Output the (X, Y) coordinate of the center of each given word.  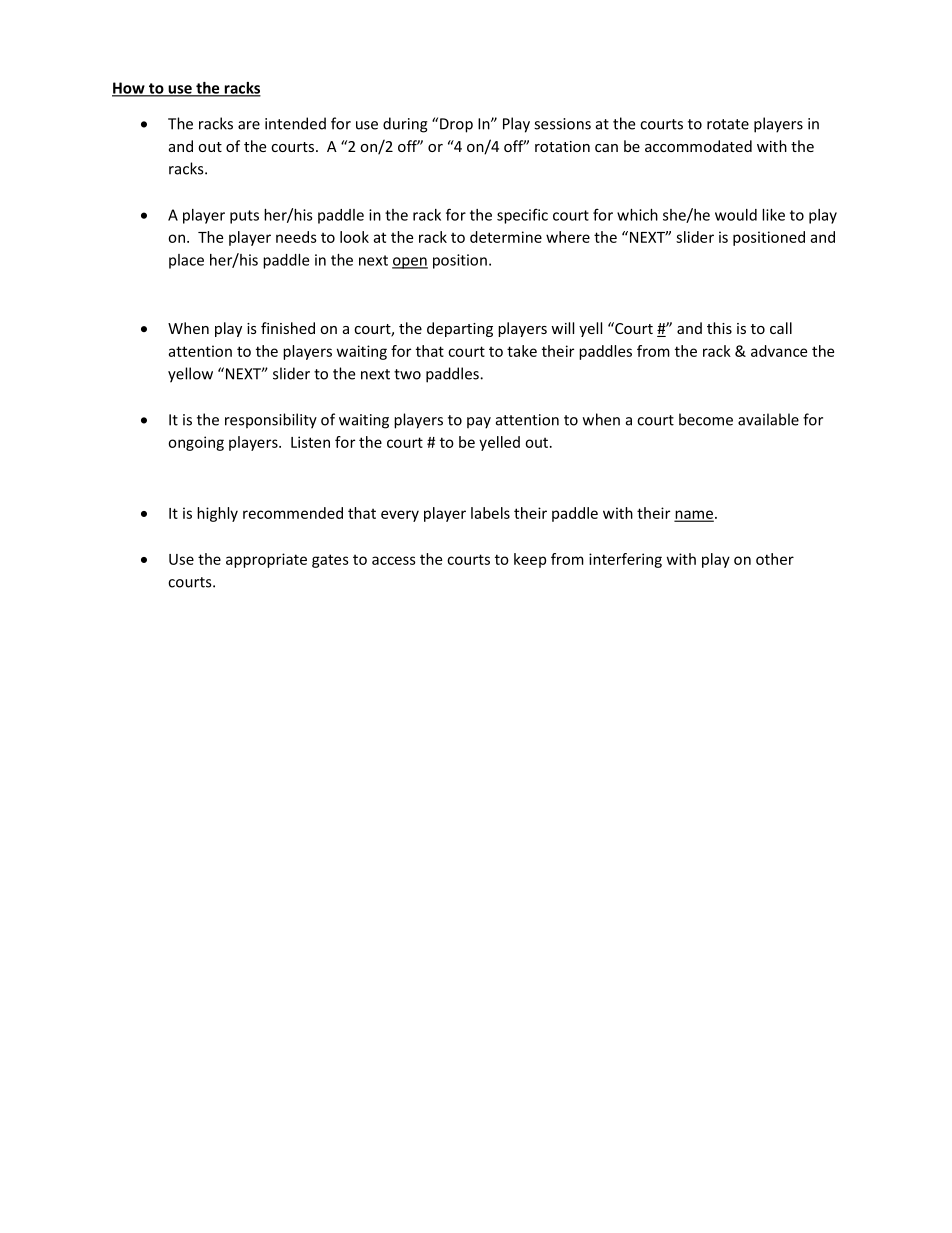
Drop (456, 125)
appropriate (266, 560)
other (775, 559)
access (394, 560)
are (249, 125)
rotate (728, 124)
